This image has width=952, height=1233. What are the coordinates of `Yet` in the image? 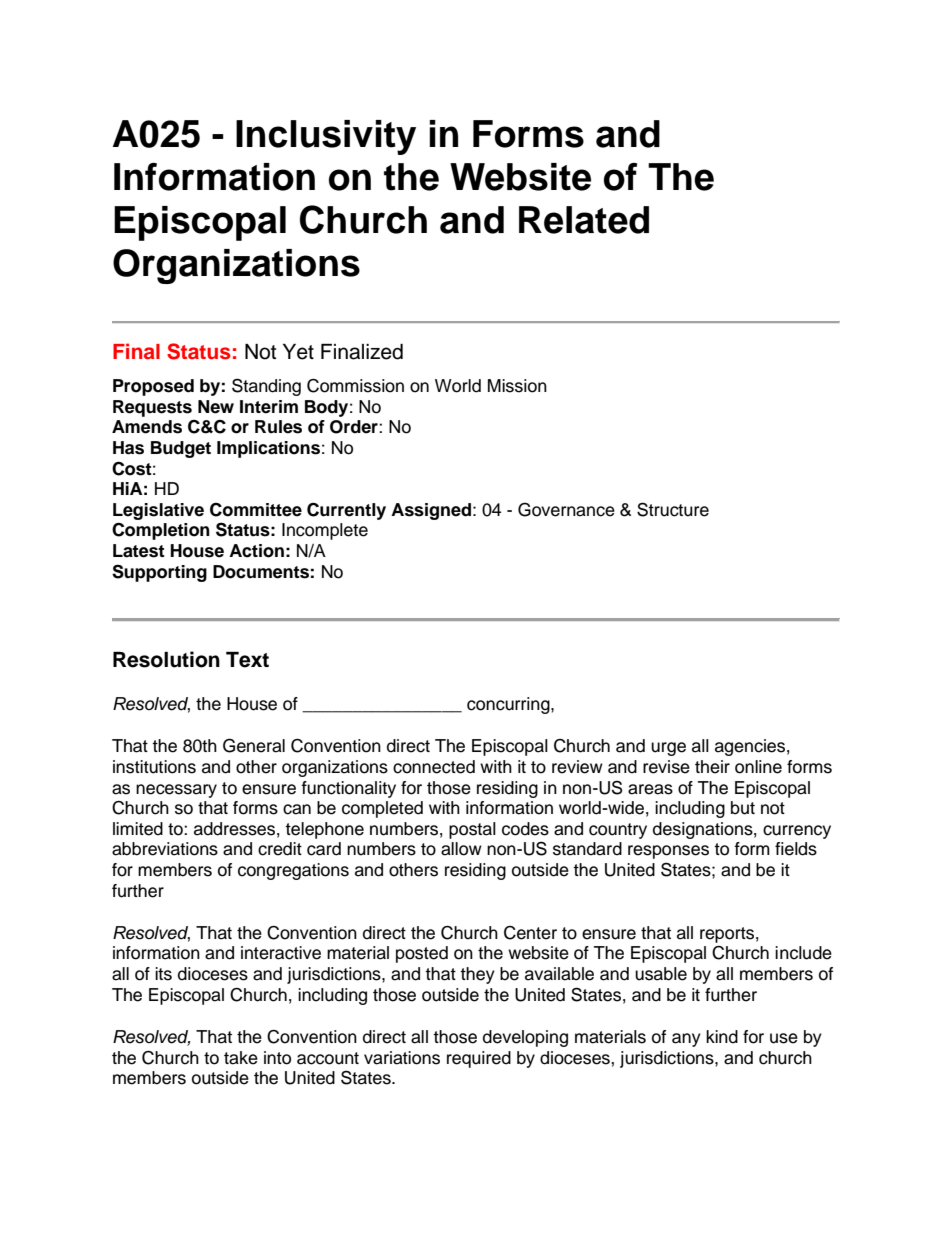 It's located at (298, 352).
